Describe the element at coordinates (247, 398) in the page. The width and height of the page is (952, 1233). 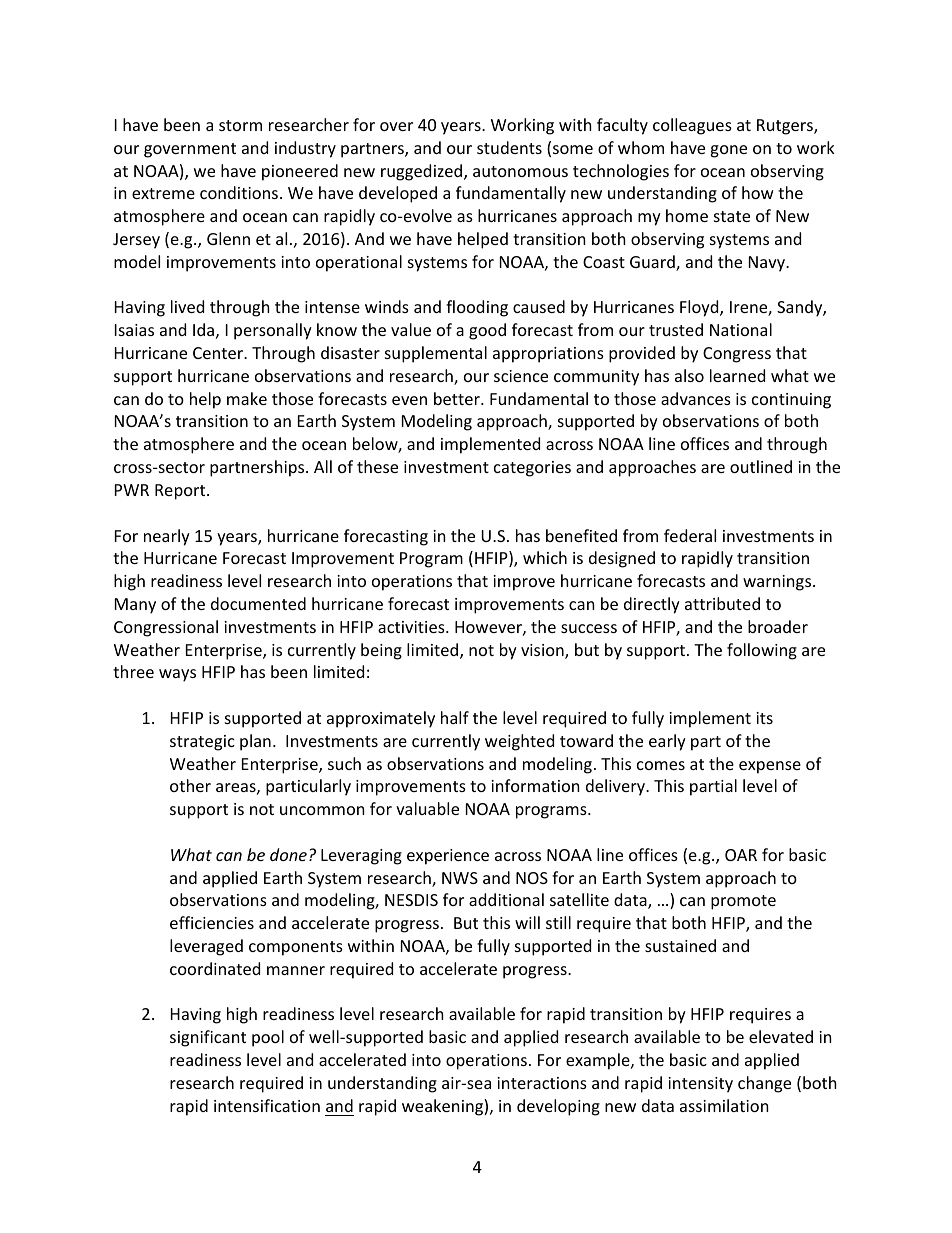
I see `make` at that location.
